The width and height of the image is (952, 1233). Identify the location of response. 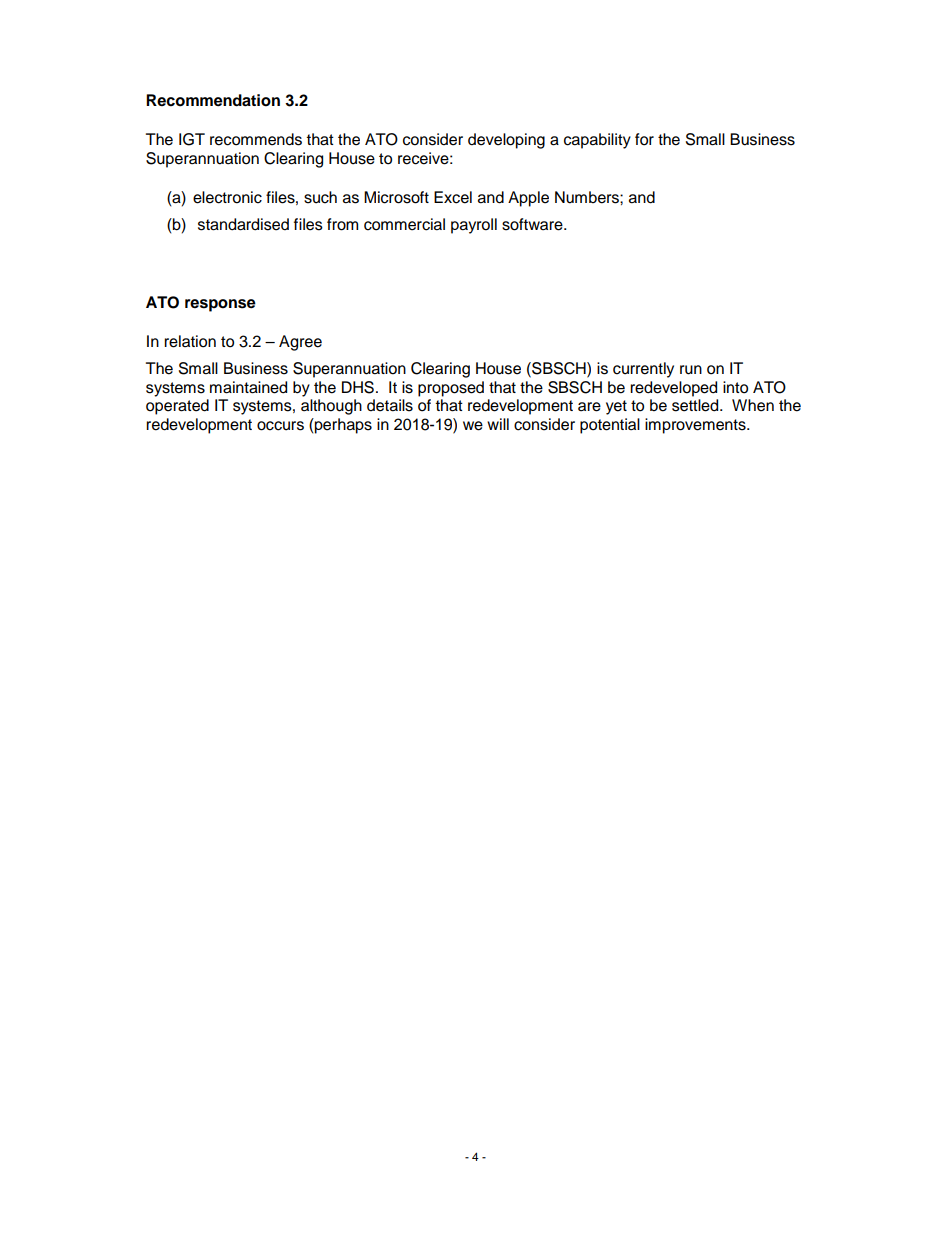
(220, 305).
